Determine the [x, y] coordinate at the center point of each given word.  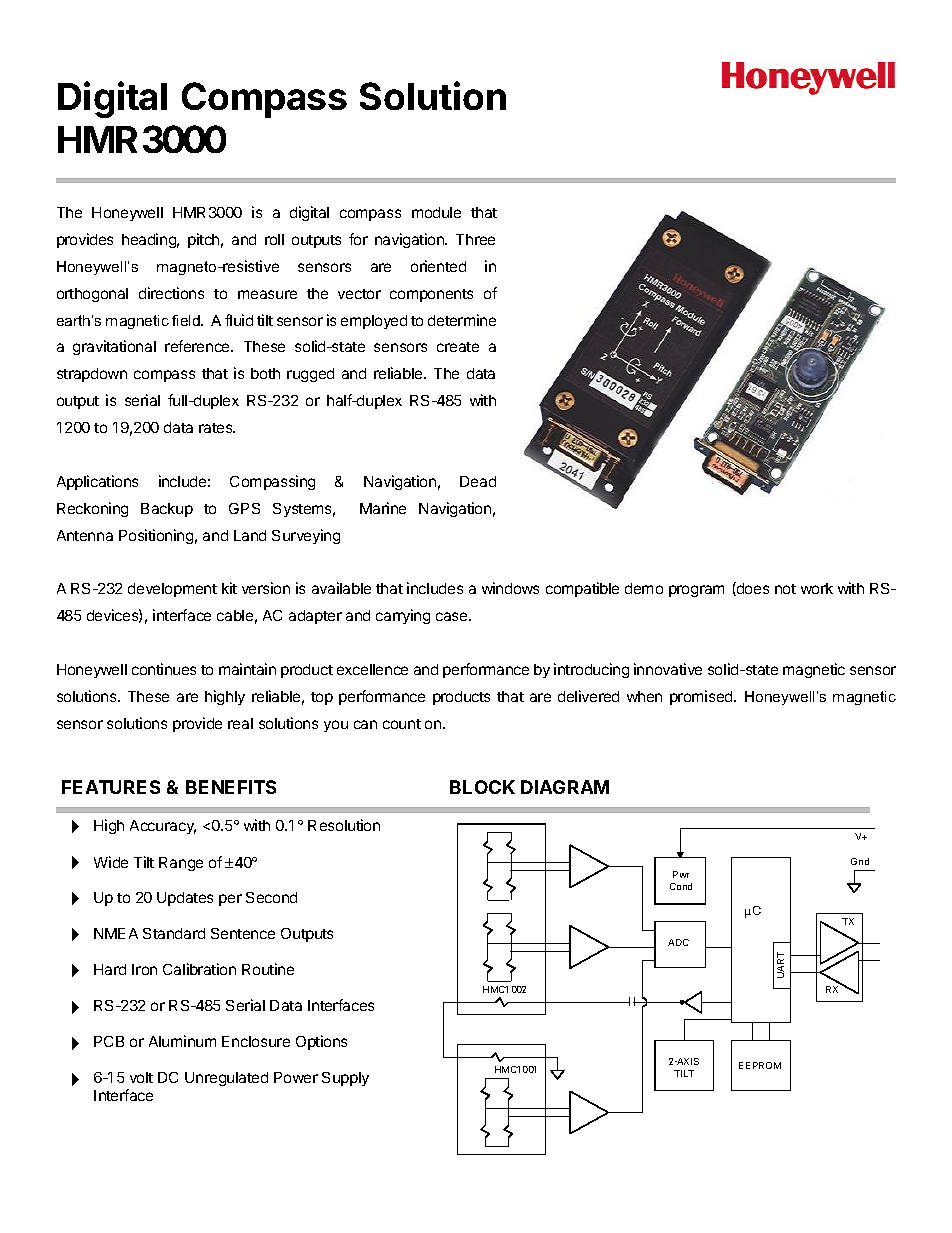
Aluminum [182, 1041]
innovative [668, 669]
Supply [345, 1079]
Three [475, 239]
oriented [438, 266]
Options [321, 1042]
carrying [403, 616]
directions [171, 293]
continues [164, 669]
